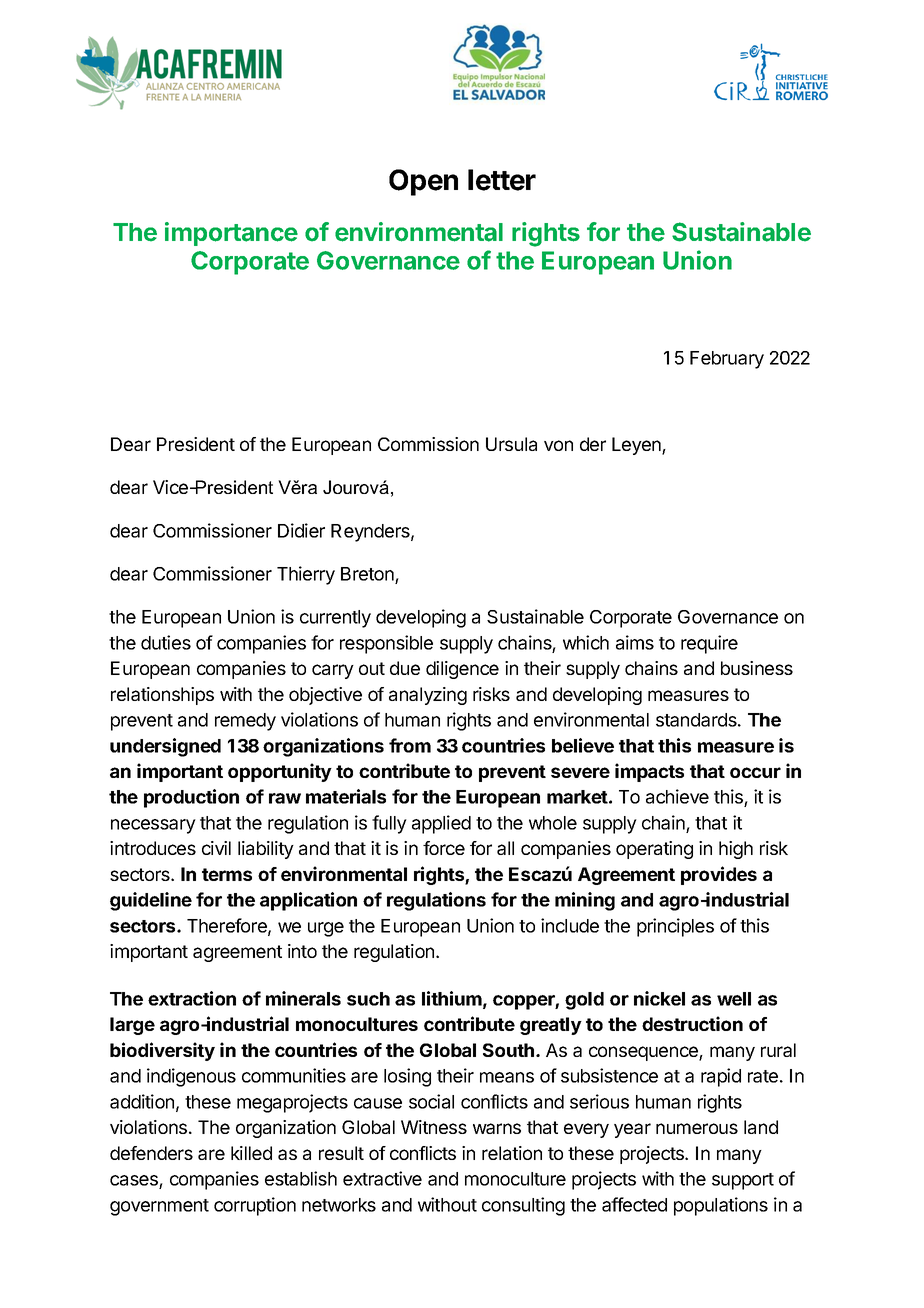  I want to click on killed, so click(251, 1153).
